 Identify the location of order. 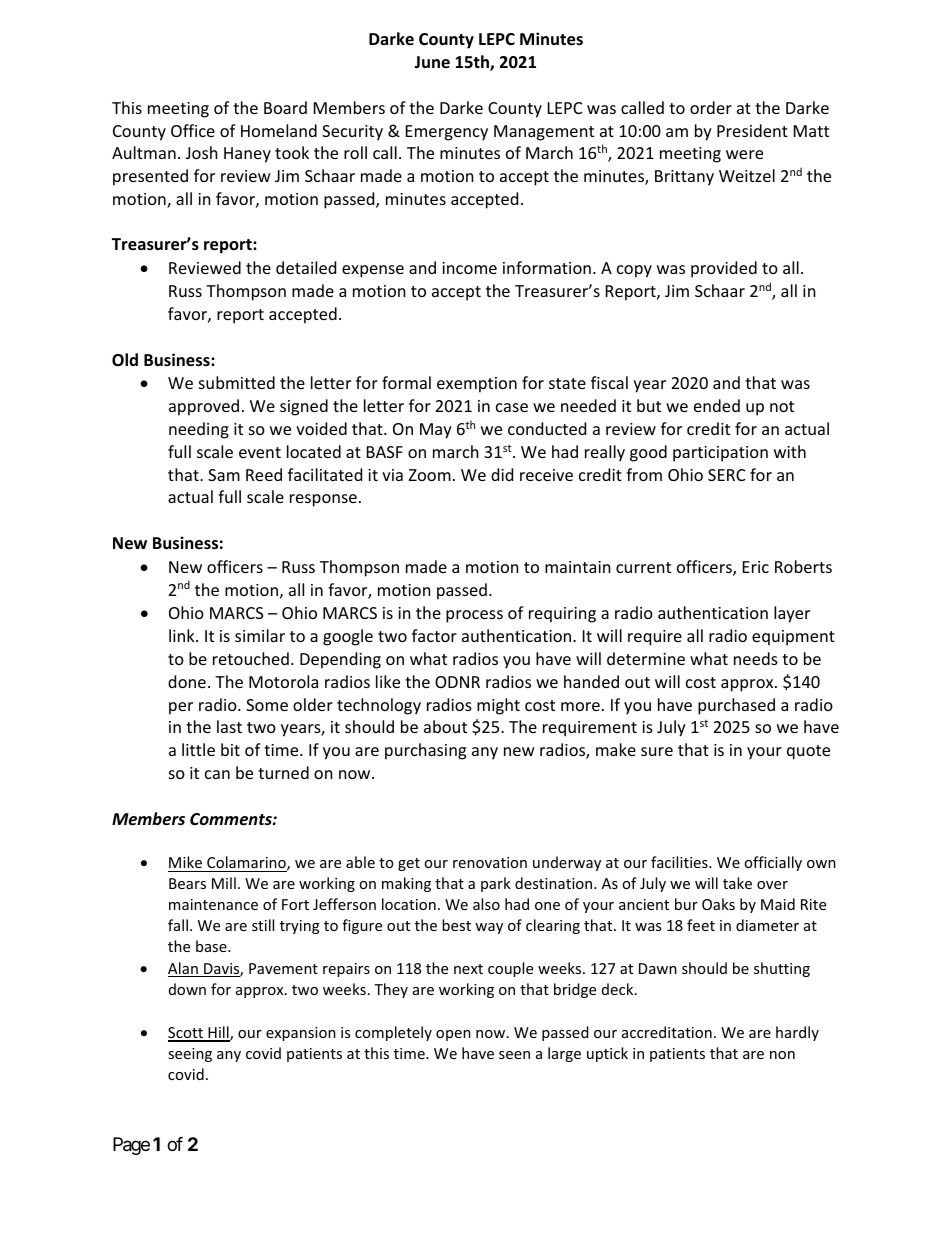
(711, 107).
